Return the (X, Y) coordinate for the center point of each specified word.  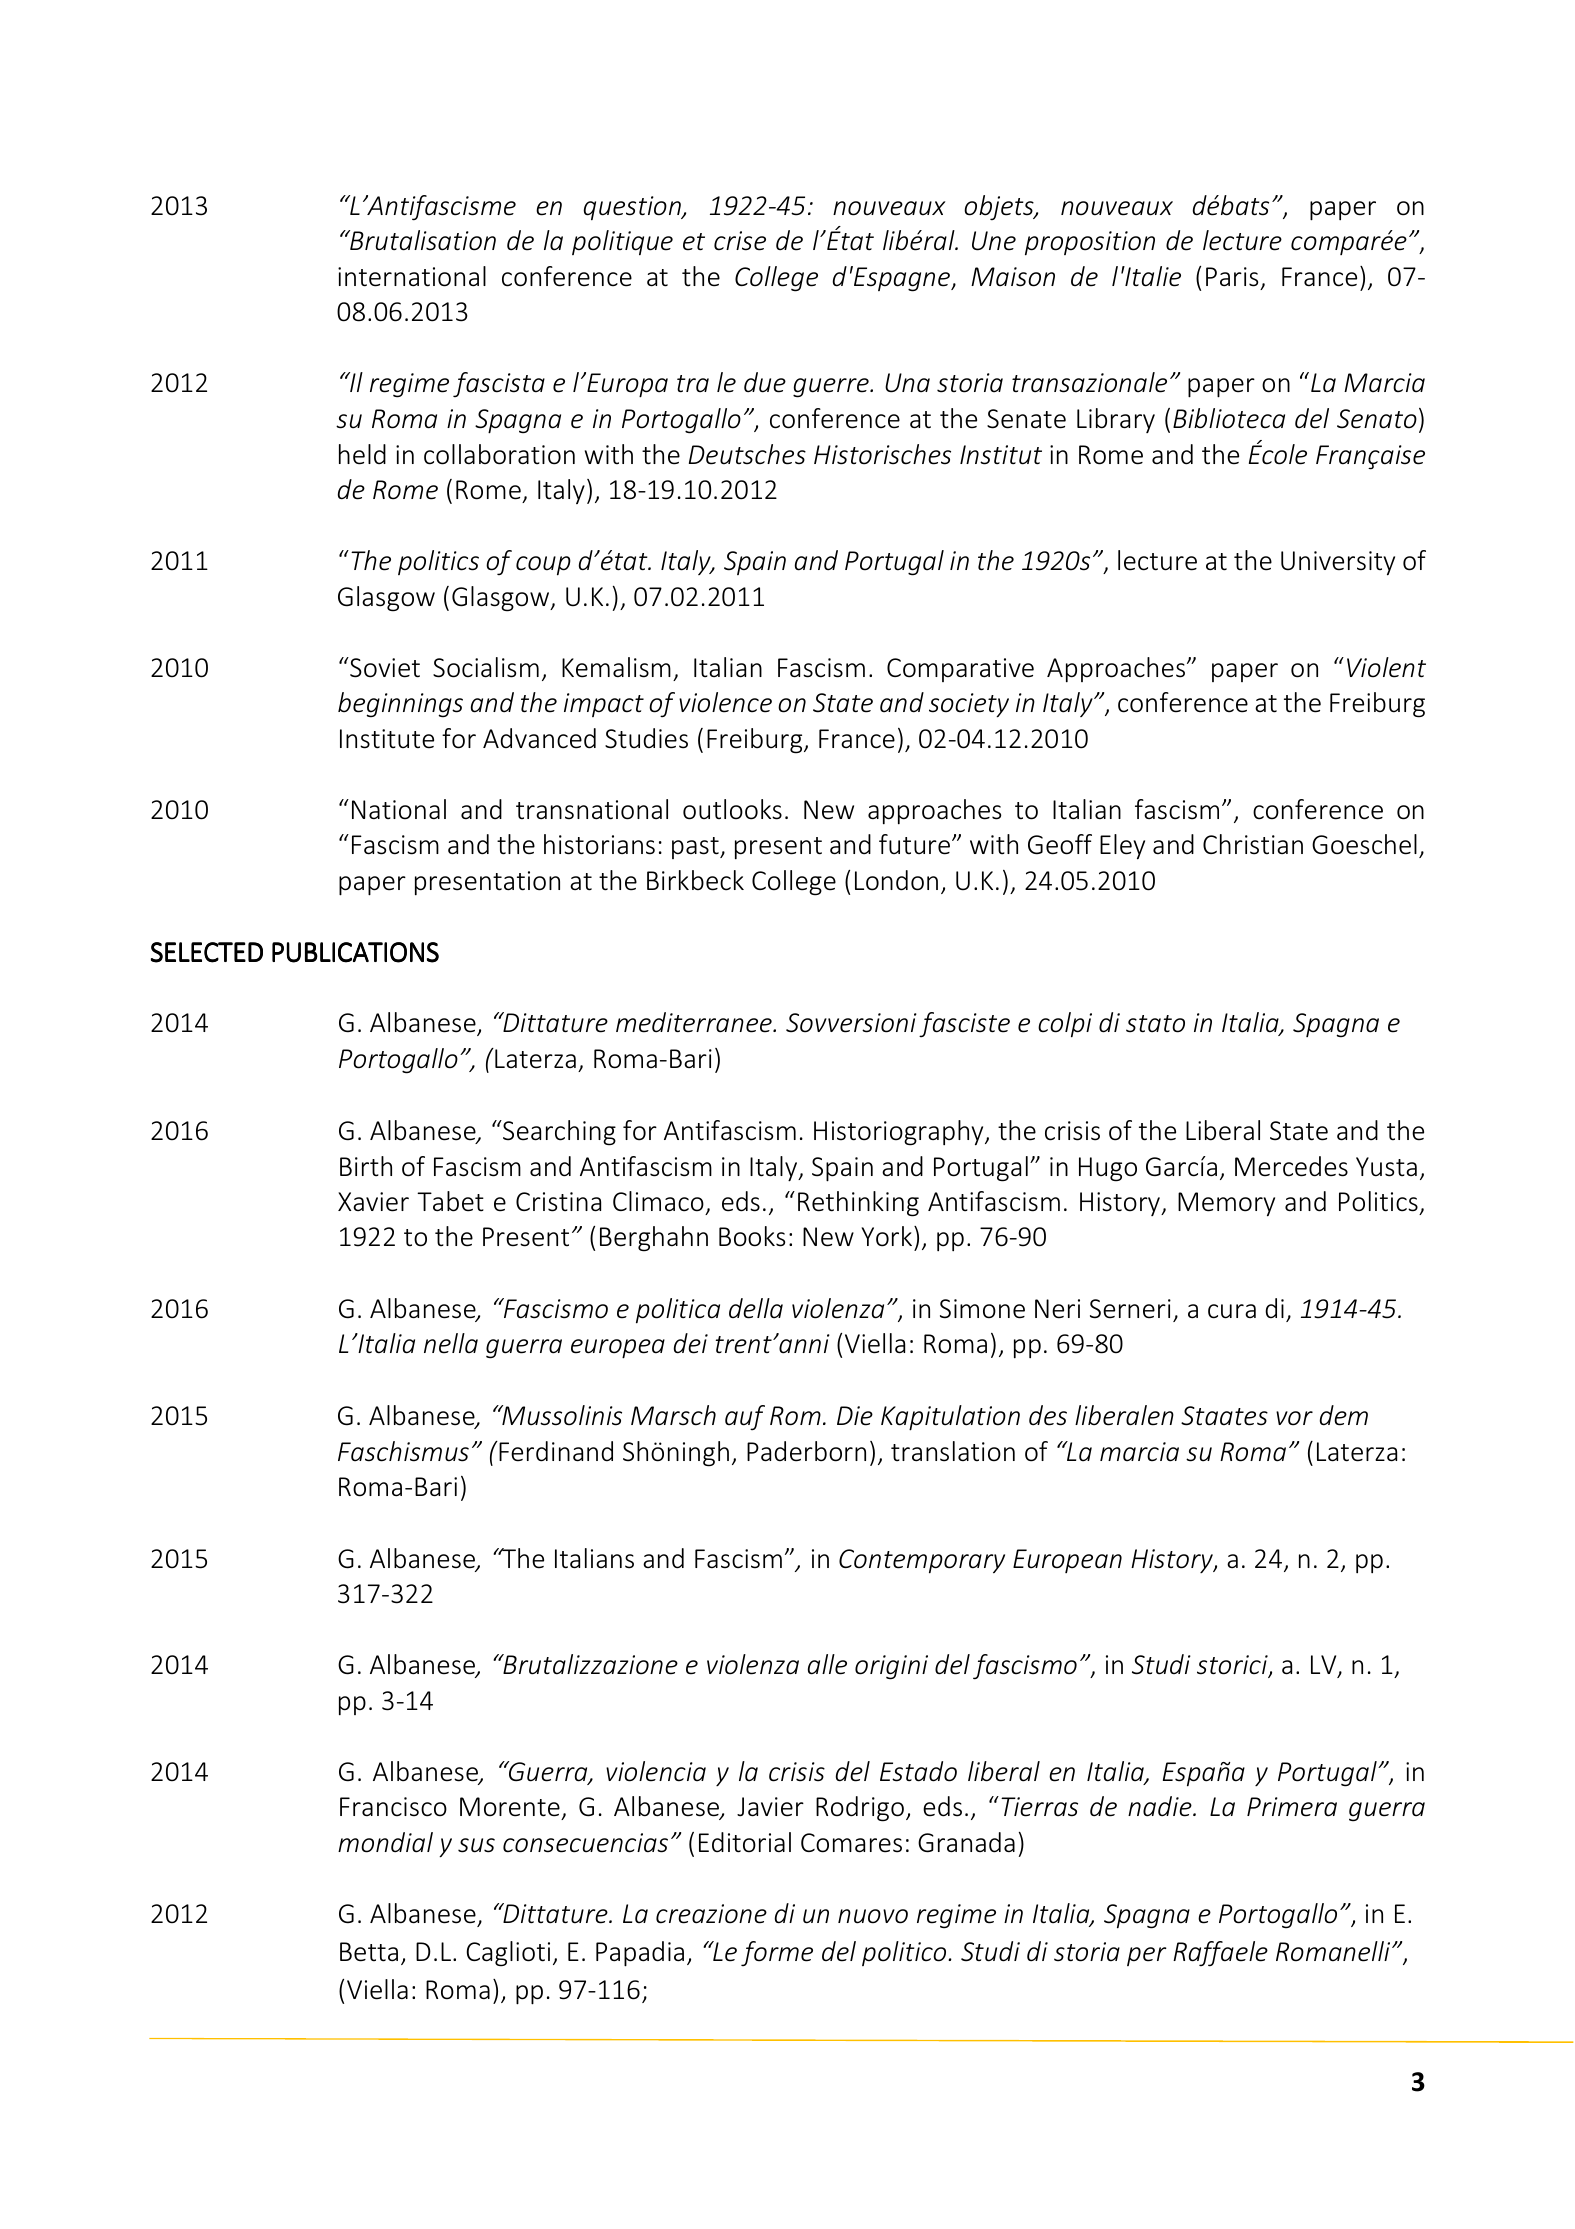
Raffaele (1220, 1954)
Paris (1232, 277)
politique (622, 243)
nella (451, 1343)
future (914, 844)
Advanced (539, 738)
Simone (982, 1309)
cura (1232, 1311)
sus (476, 1845)
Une (994, 241)
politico (905, 1953)
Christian (1253, 844)
